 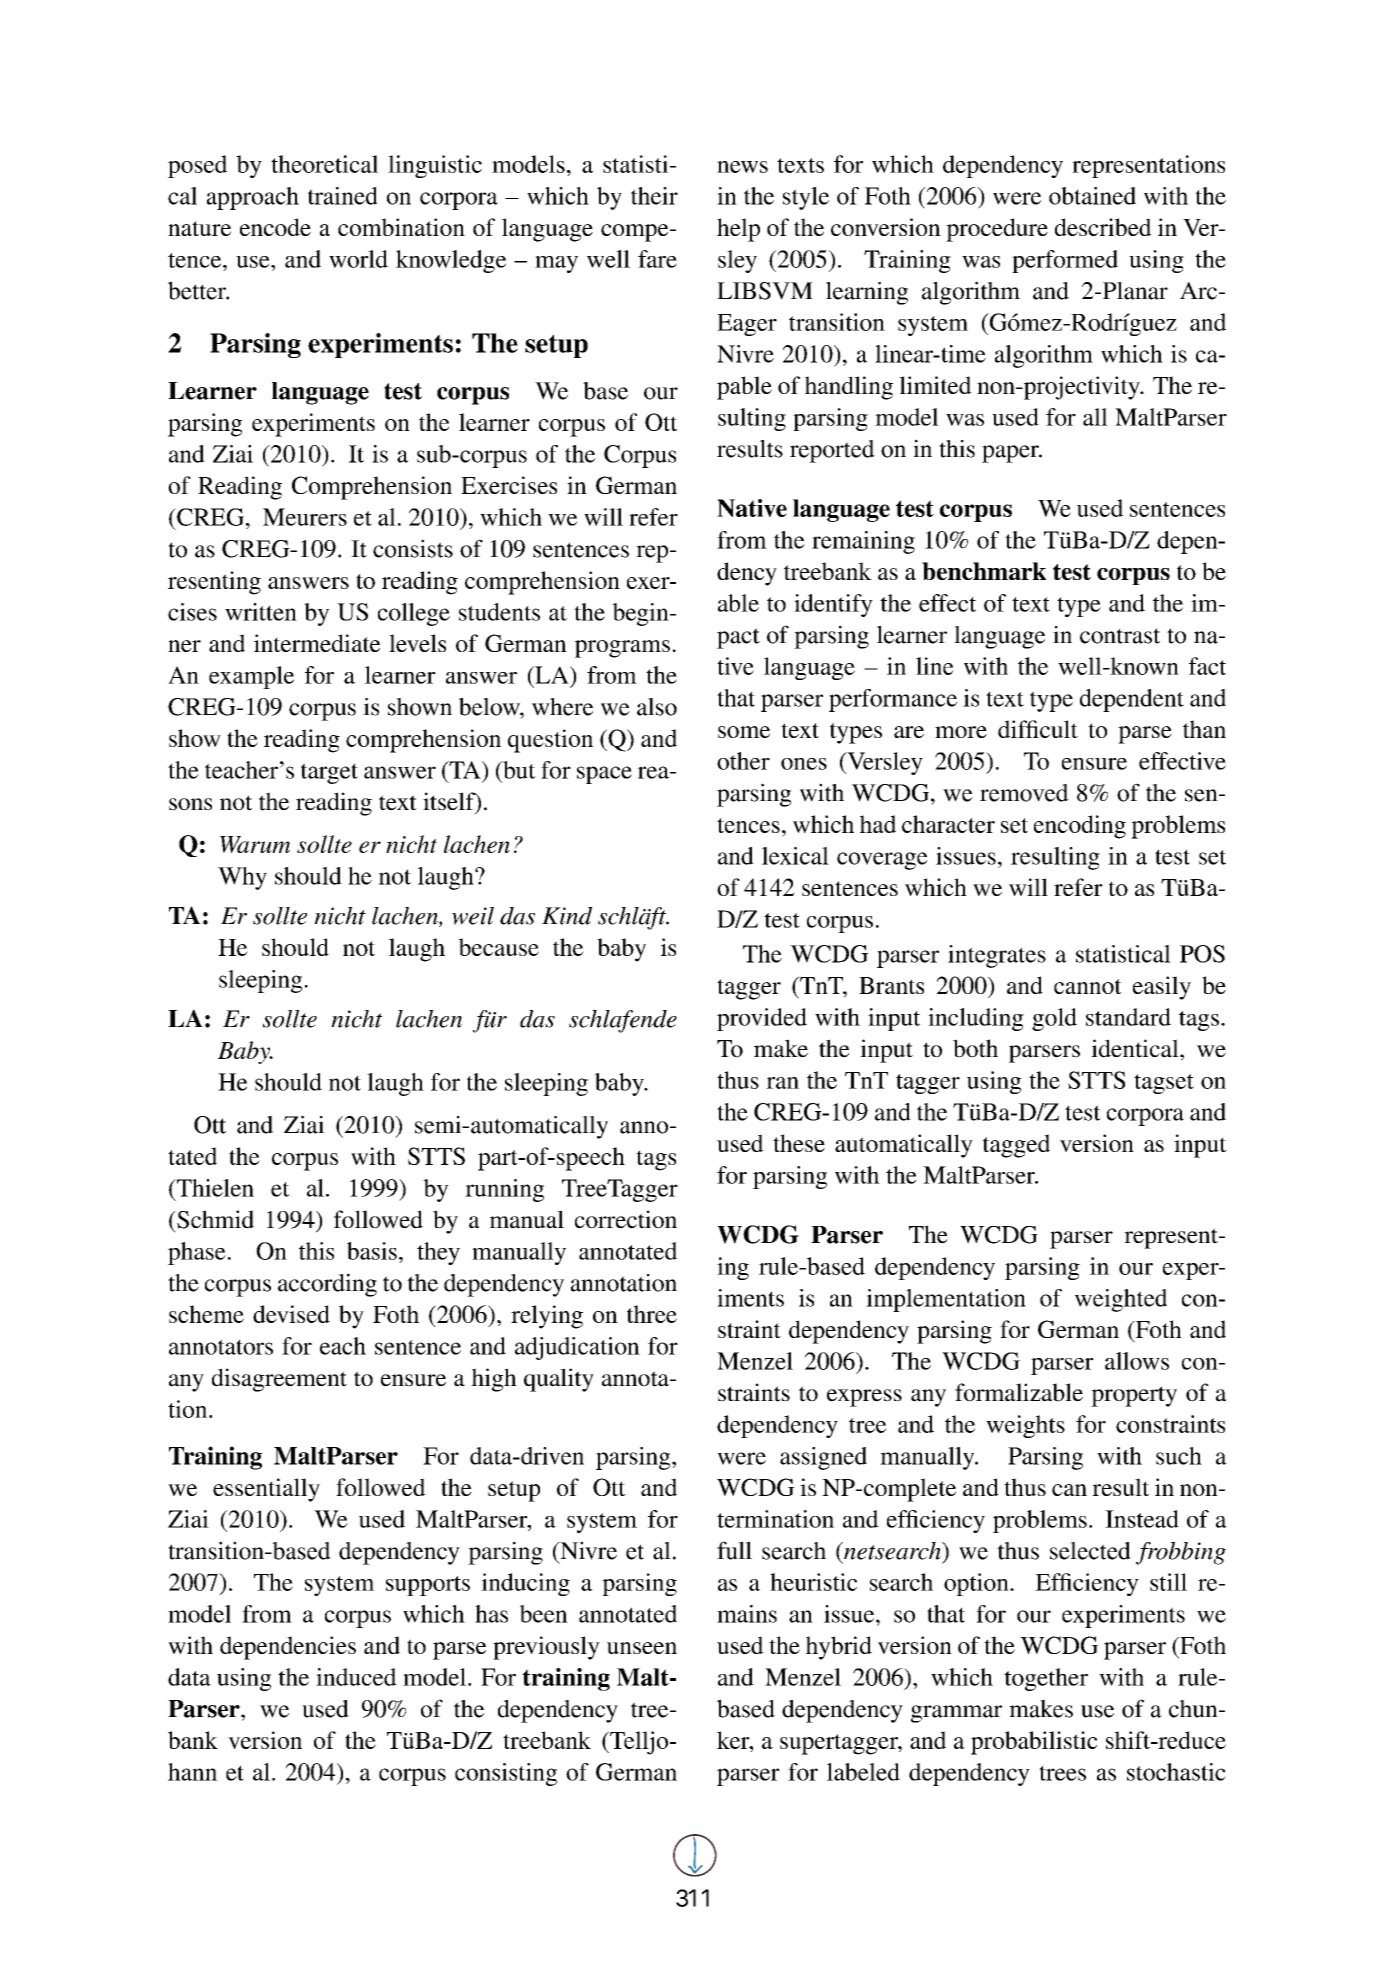 What do you see at coordinates (1121, 1300) in the screenshot?
I see `weighted` at bounding box center [1121, 1300].
